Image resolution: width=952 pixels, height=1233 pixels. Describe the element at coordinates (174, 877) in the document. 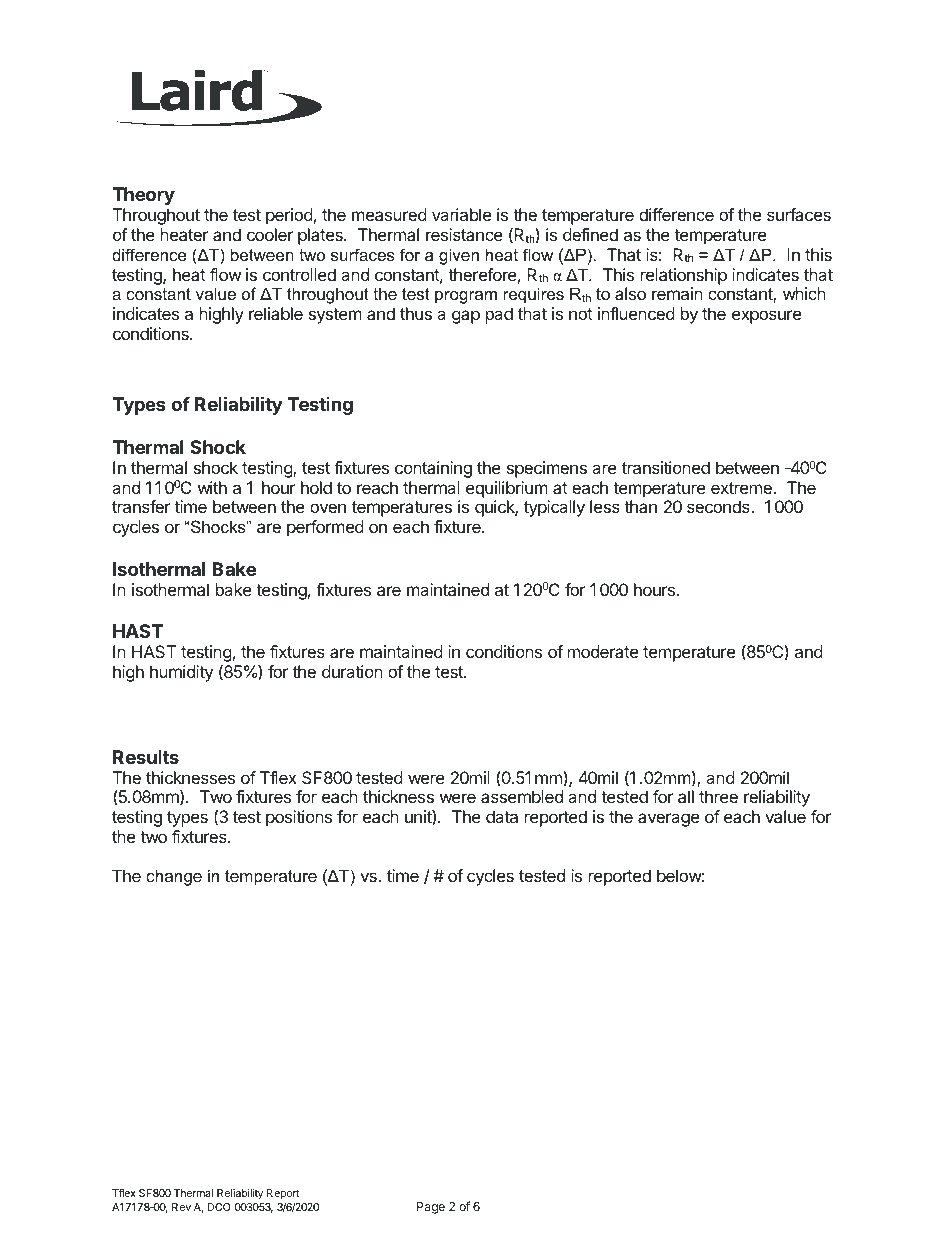

I see `change` at that location.
